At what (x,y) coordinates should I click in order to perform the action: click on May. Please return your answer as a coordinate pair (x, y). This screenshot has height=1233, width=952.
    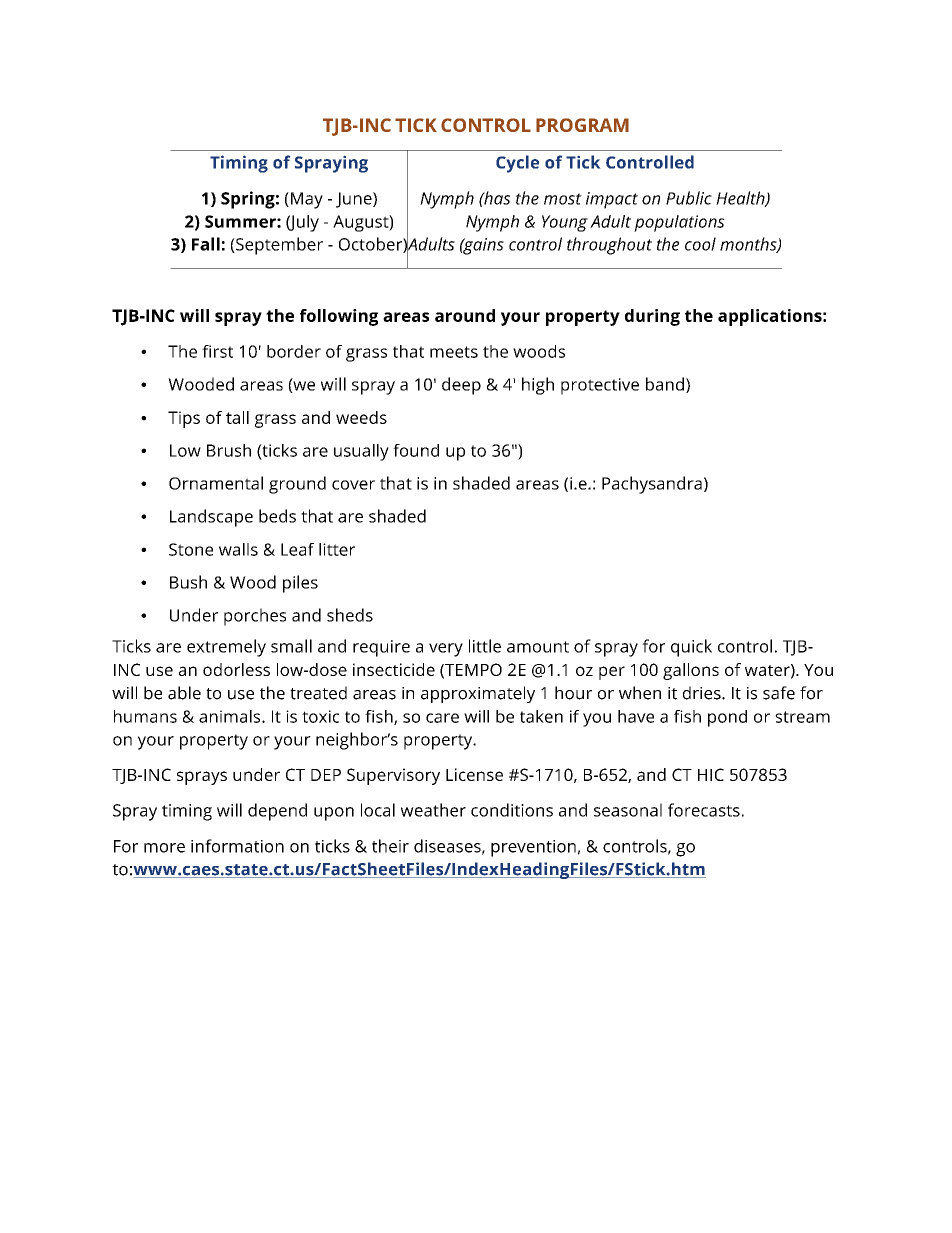
    Looking at the image, I should click on (307, 200).
